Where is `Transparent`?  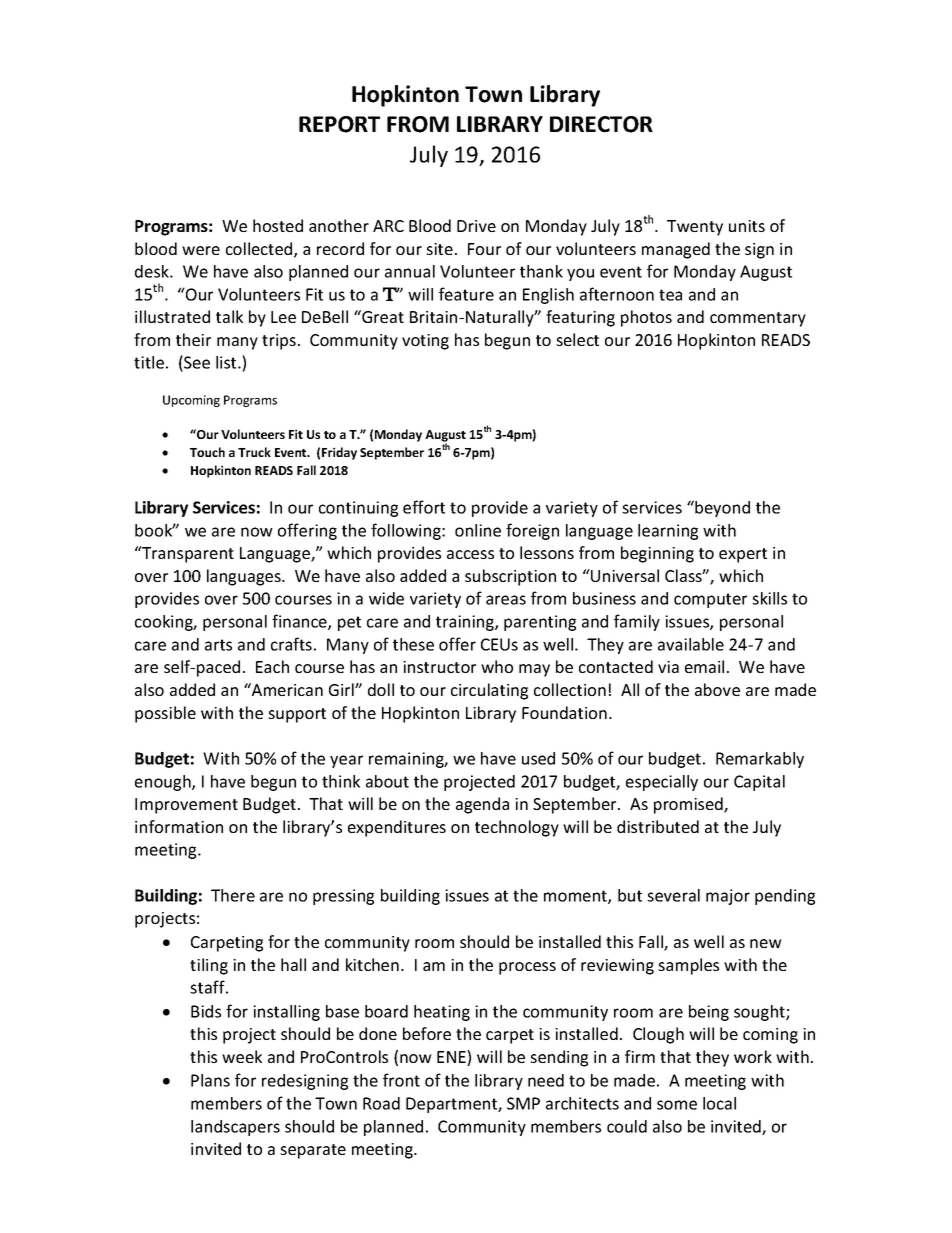
Transparent is located at coordinates (187, 554).
